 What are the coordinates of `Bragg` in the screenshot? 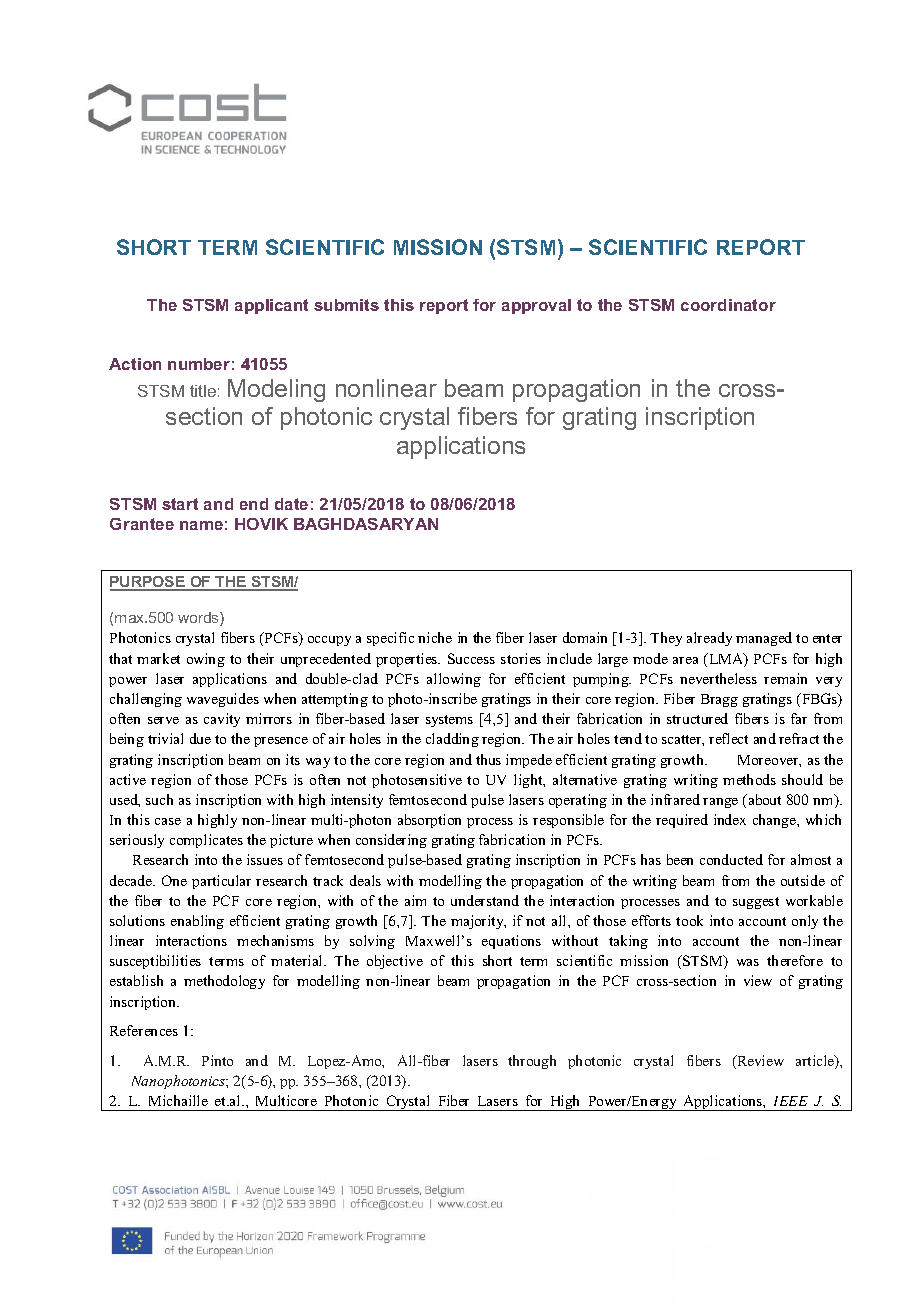 It's located at (719, 700).
